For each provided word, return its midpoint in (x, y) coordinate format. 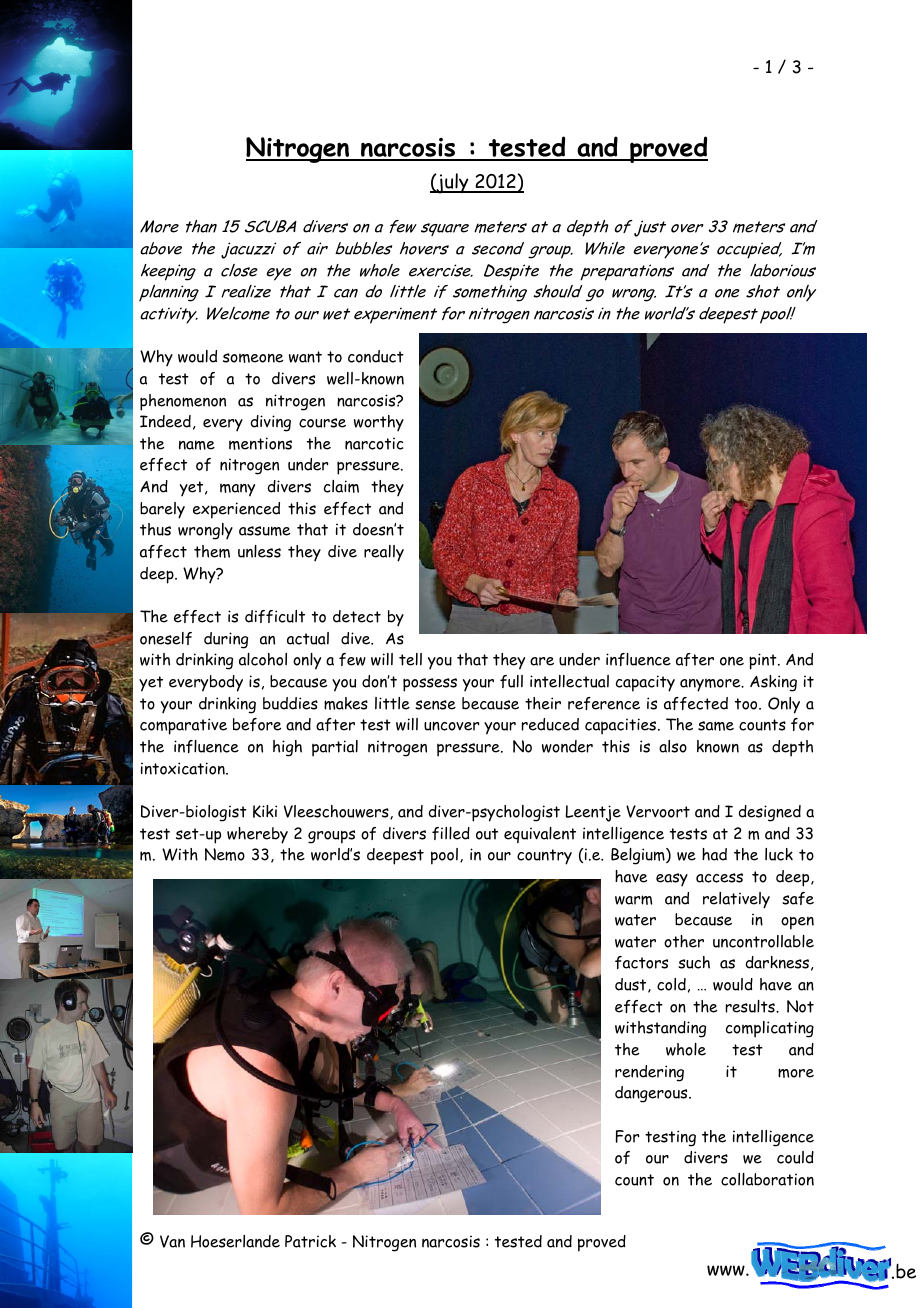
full (511, 681)
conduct (376, 356)
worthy (379, 423)
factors (641, 962)
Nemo (225, 854)
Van (172, 1241)
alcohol (263, 659)
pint (764, 661)
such (694, 962)
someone (253, 358)
